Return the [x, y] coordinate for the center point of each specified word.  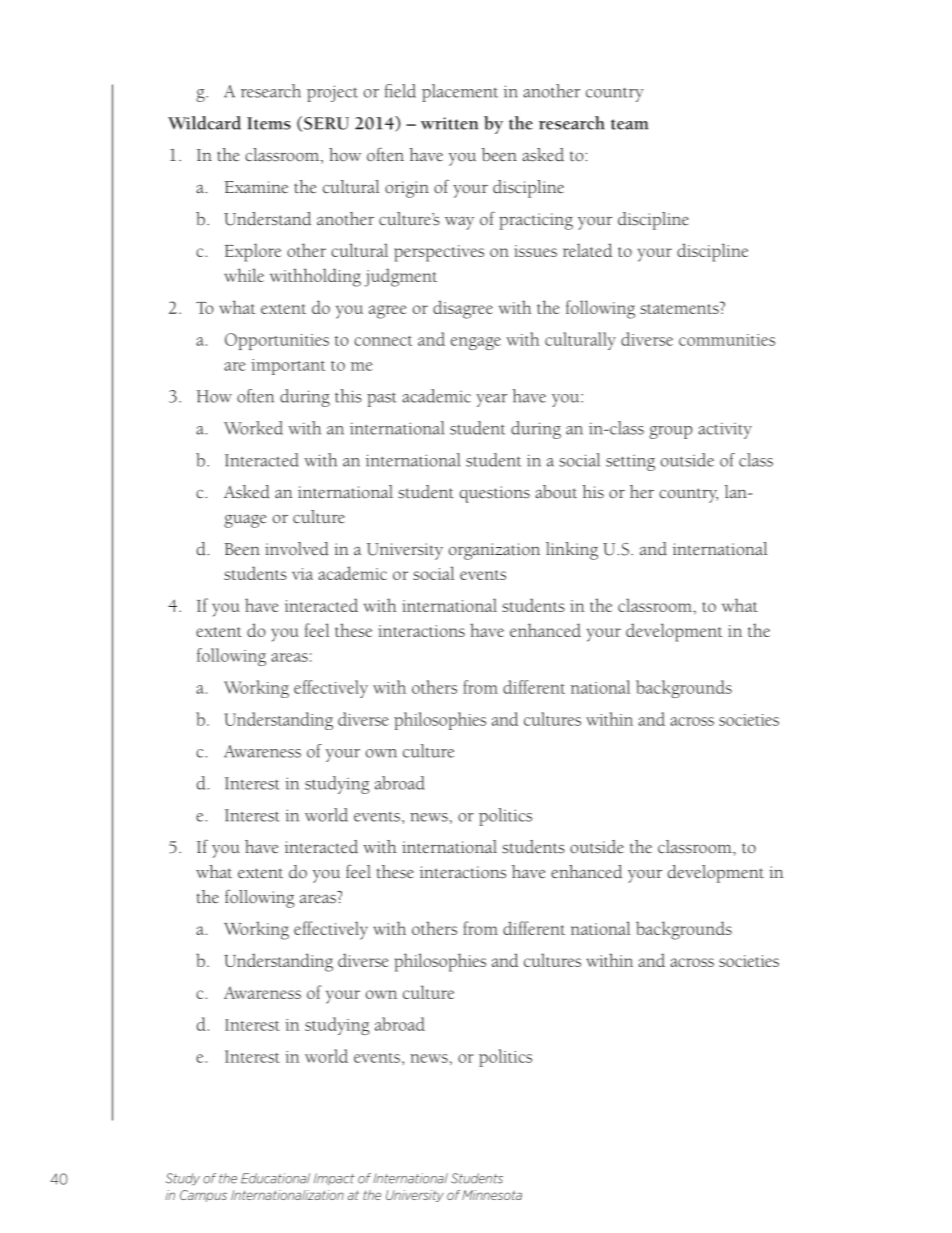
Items [269, 123]
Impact [334, 1179]
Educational [275, 1178]
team [629, 124]
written [449, 123]
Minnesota [492, 1195]
